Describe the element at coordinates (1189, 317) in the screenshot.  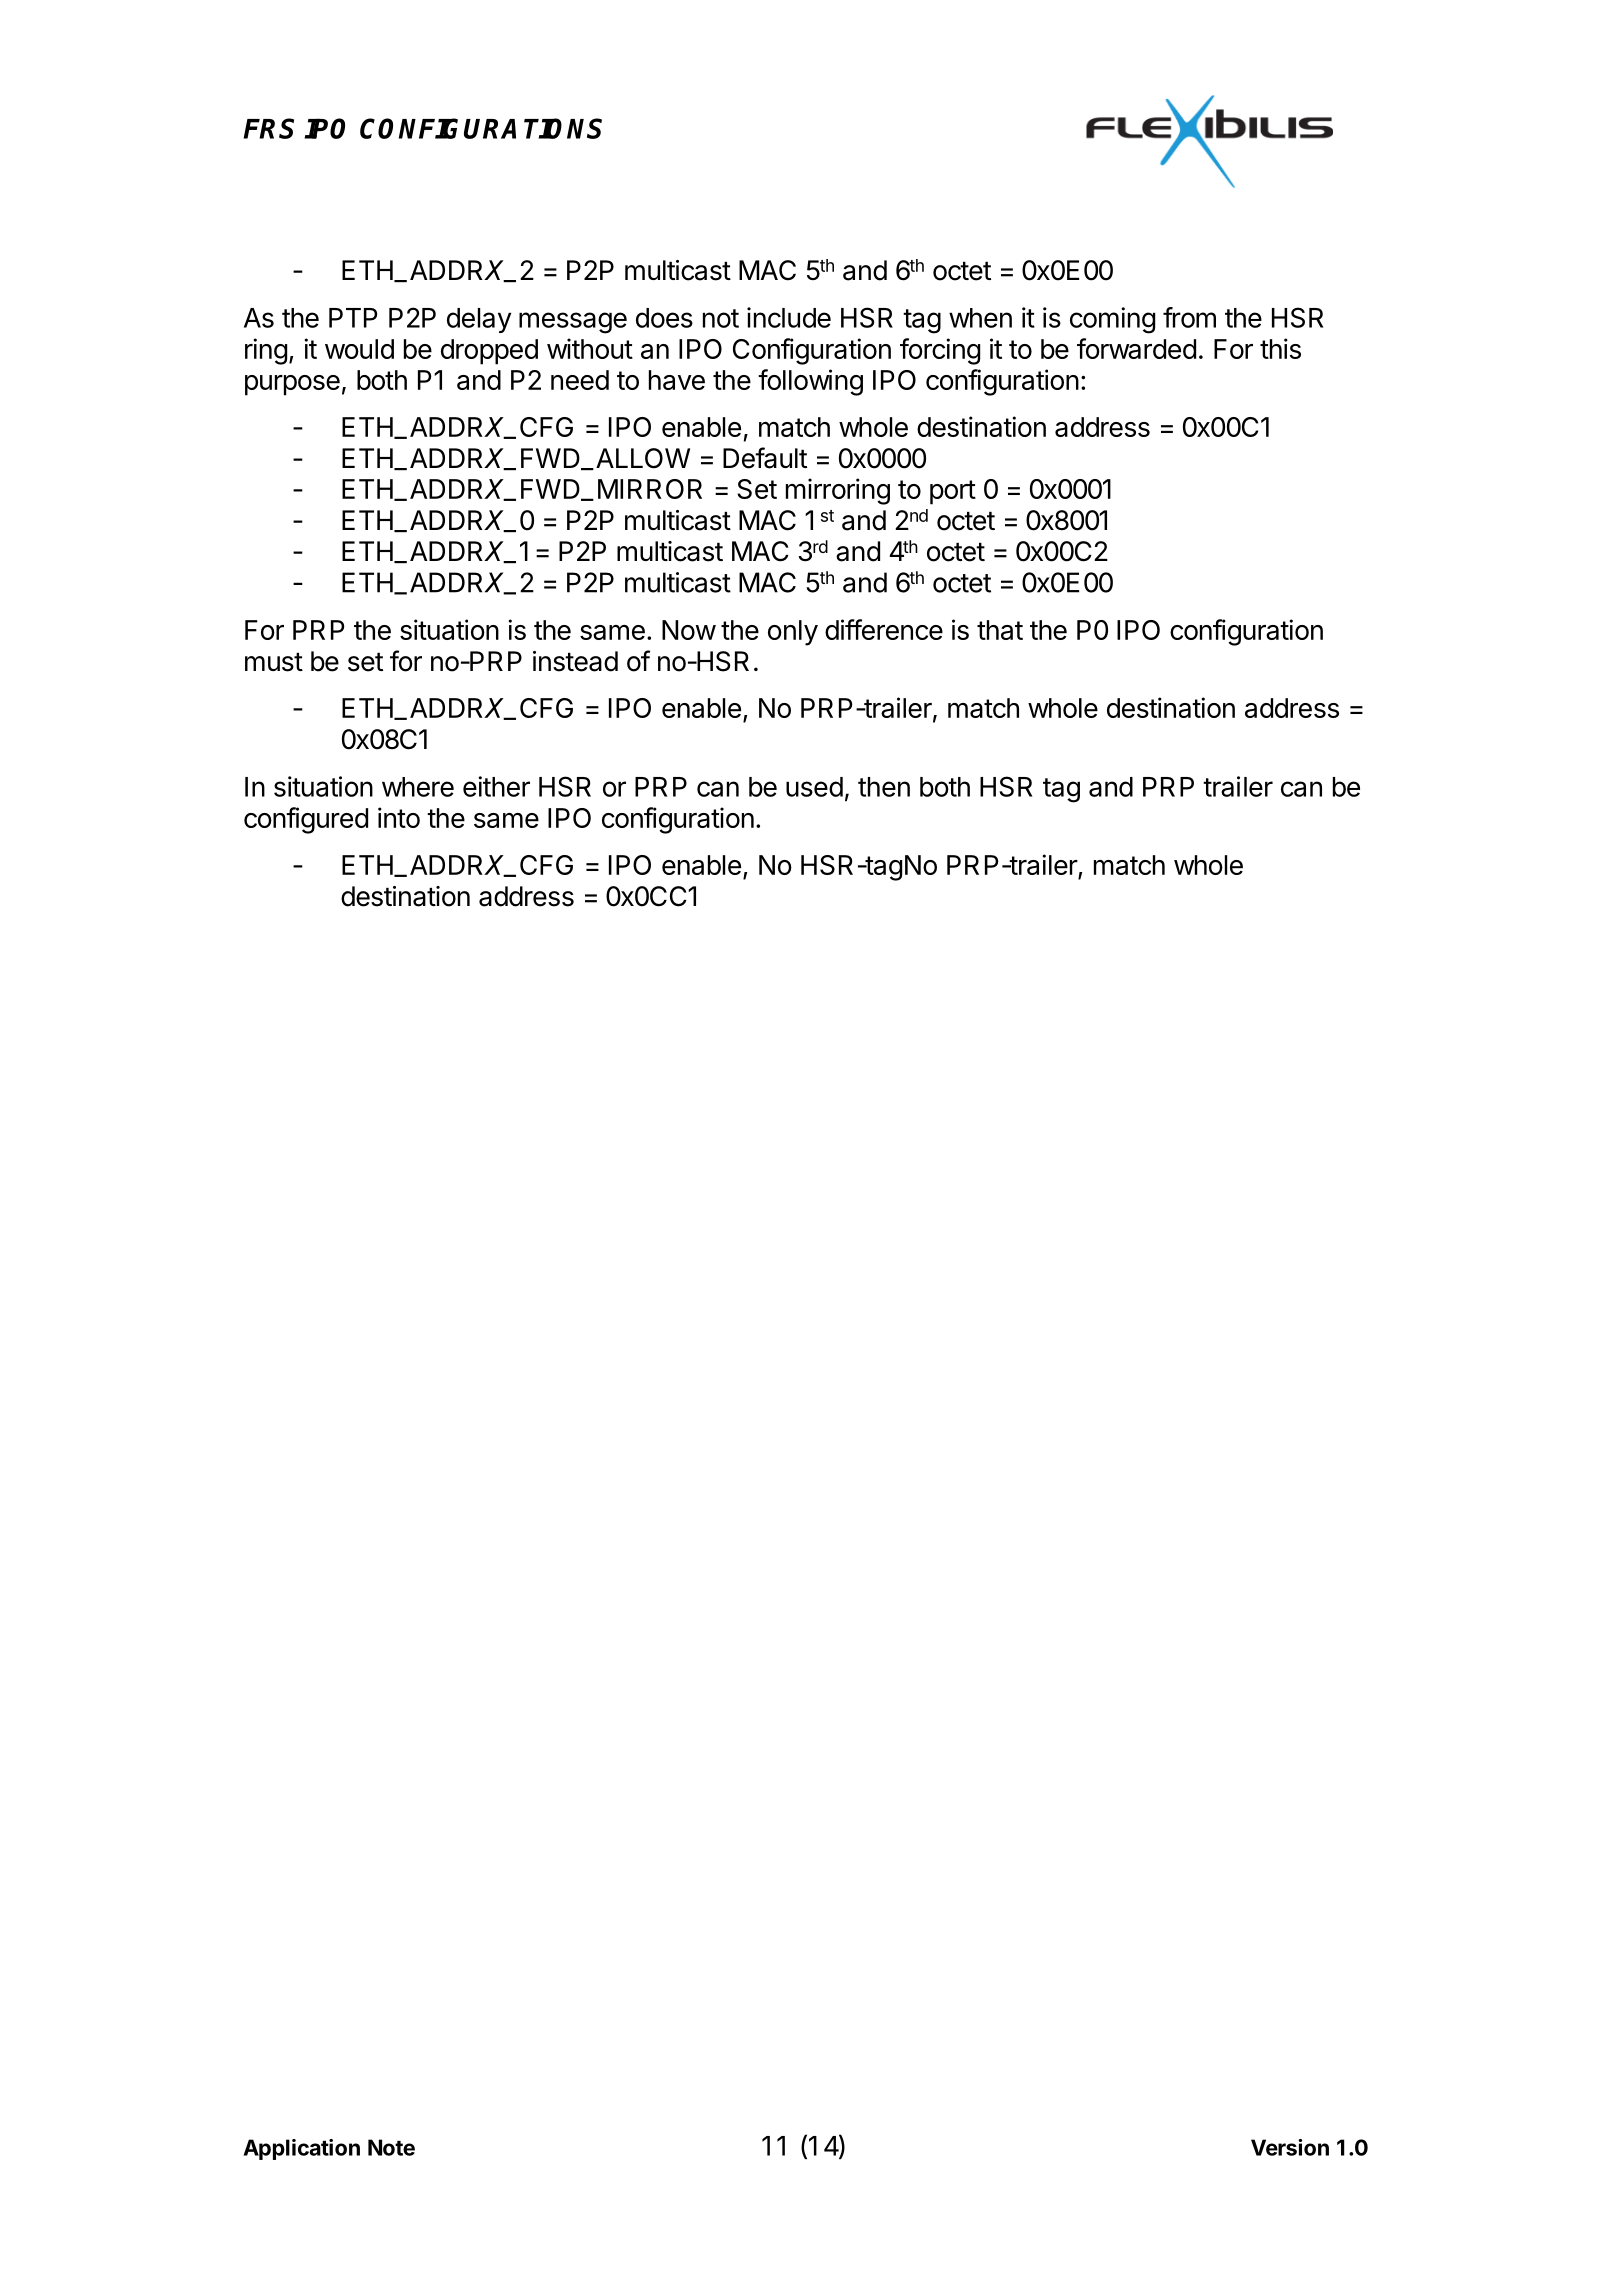
I see `from` at that location.
